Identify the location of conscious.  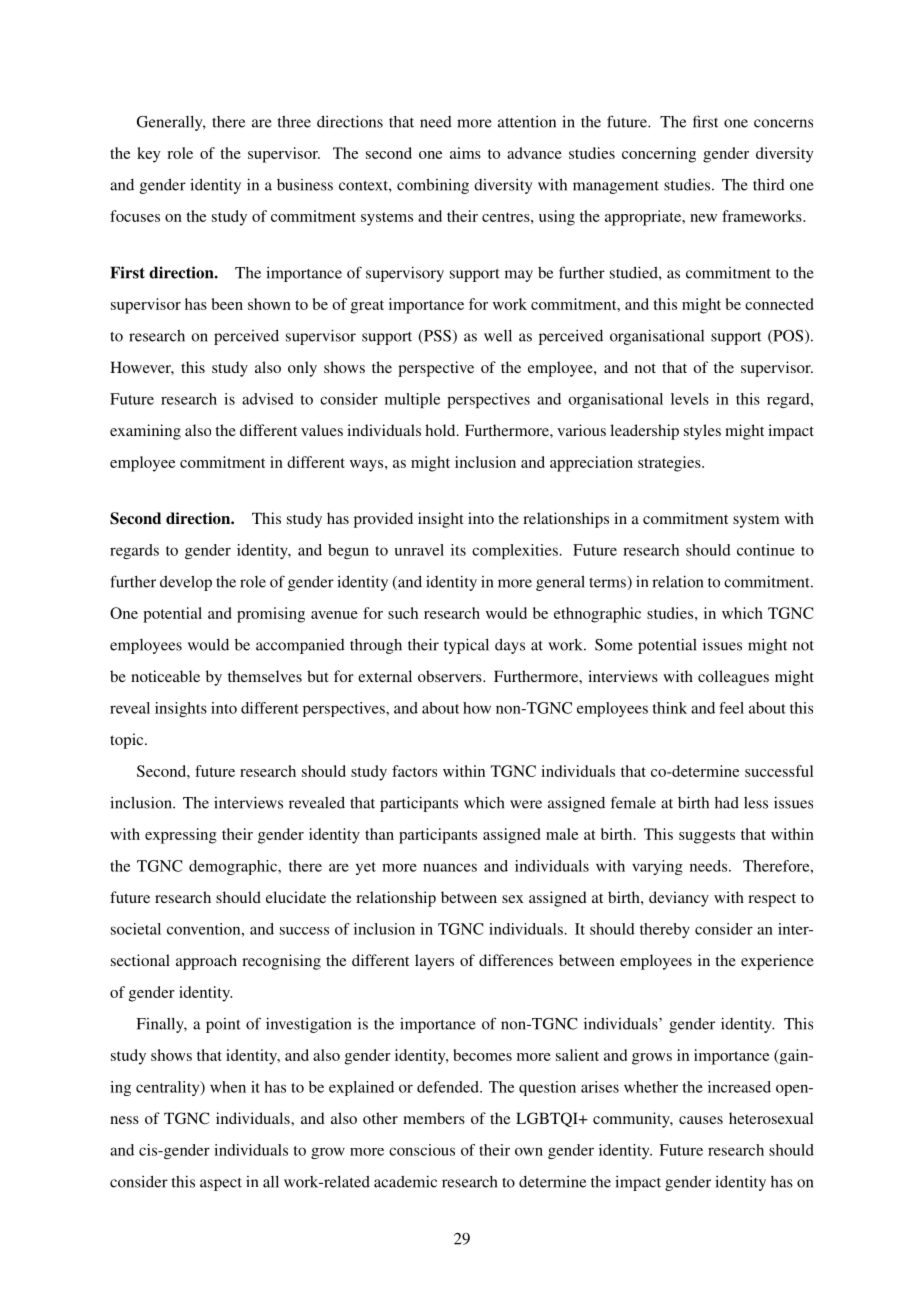
(422, 1150).
